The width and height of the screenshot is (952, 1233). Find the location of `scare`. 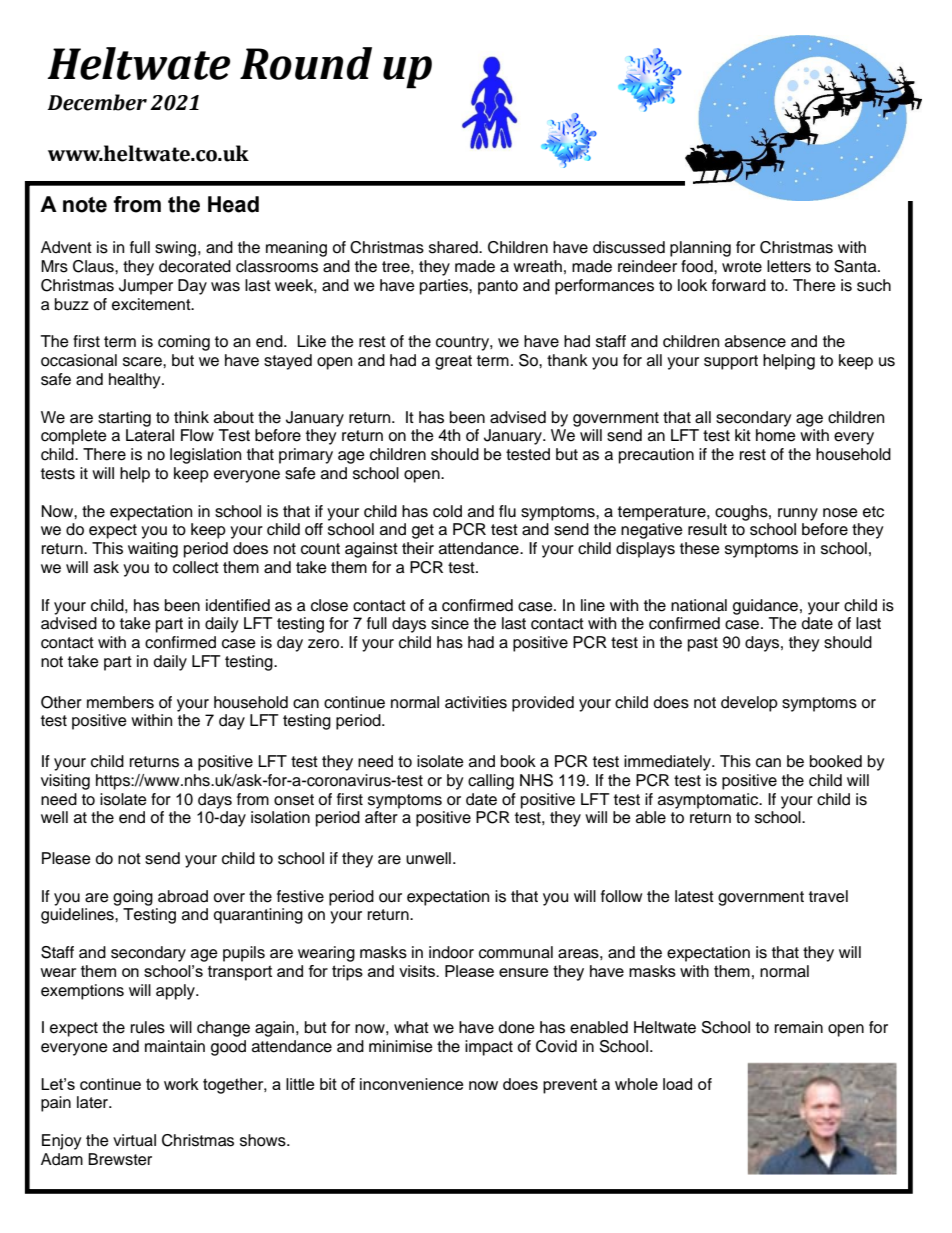

scare is located at coordinates (143, 362).
